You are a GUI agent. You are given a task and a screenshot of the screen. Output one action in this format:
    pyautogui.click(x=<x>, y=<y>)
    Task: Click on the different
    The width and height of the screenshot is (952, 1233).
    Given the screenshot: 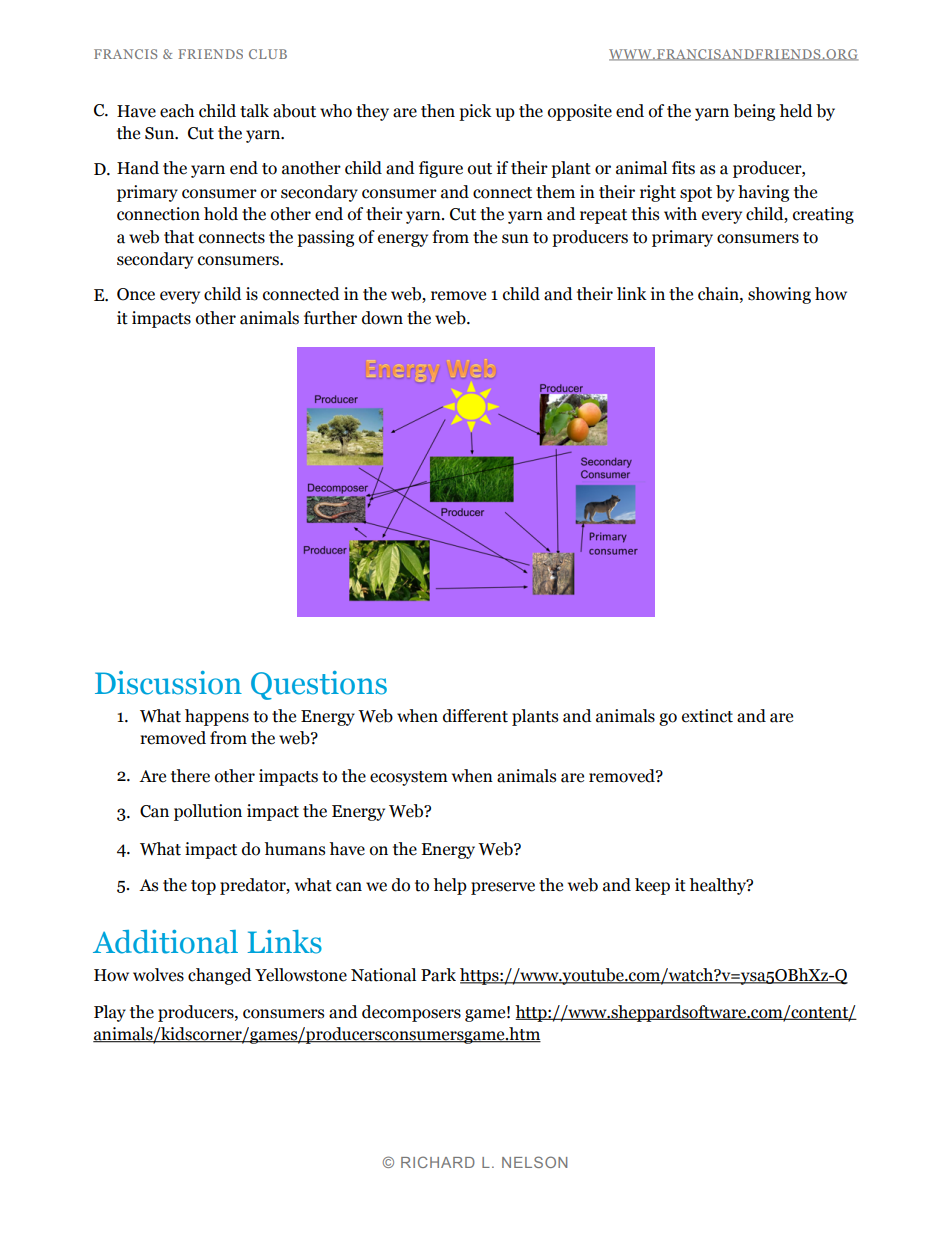 What is the action you would take?
    pyautogui.click(x=475, y=716)
